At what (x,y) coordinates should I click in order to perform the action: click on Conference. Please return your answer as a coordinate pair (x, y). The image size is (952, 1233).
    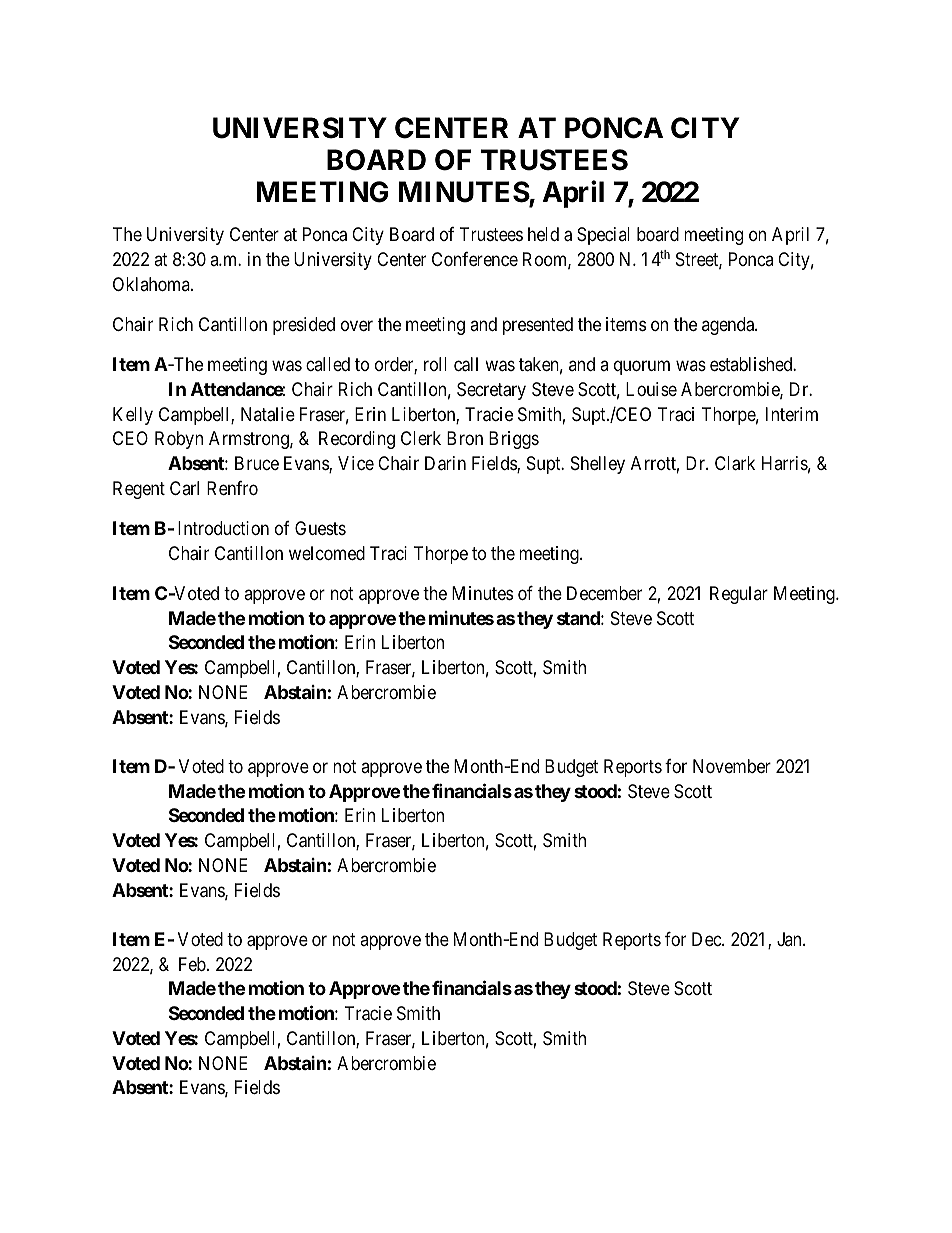
    Looking at the image, I should click on (475, 259).
